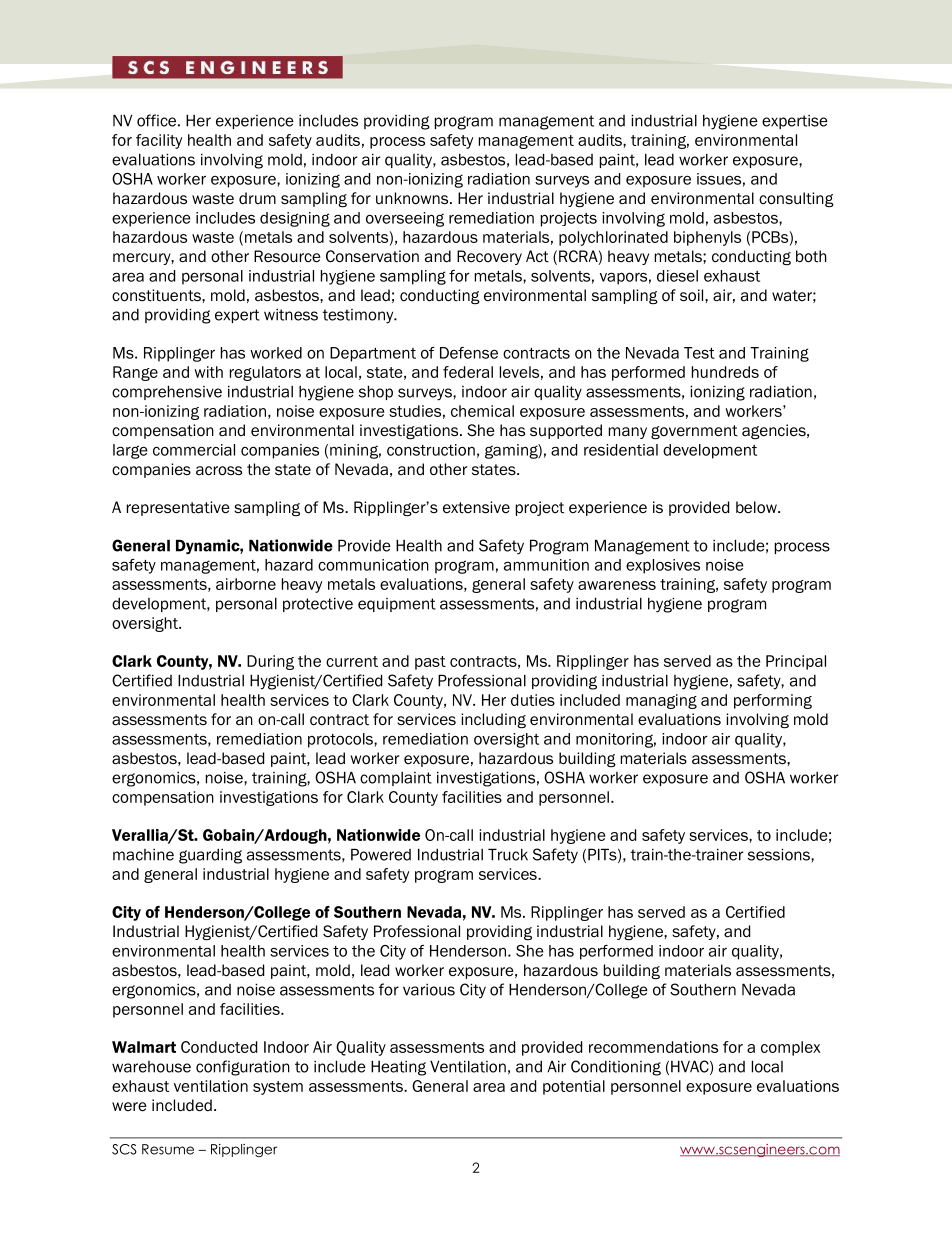 This screenshot has width=952, height=1233. What do you see at coordinates (508, 854) in the screenshot?
I see `Truck` at bounding box center [508, 854].
